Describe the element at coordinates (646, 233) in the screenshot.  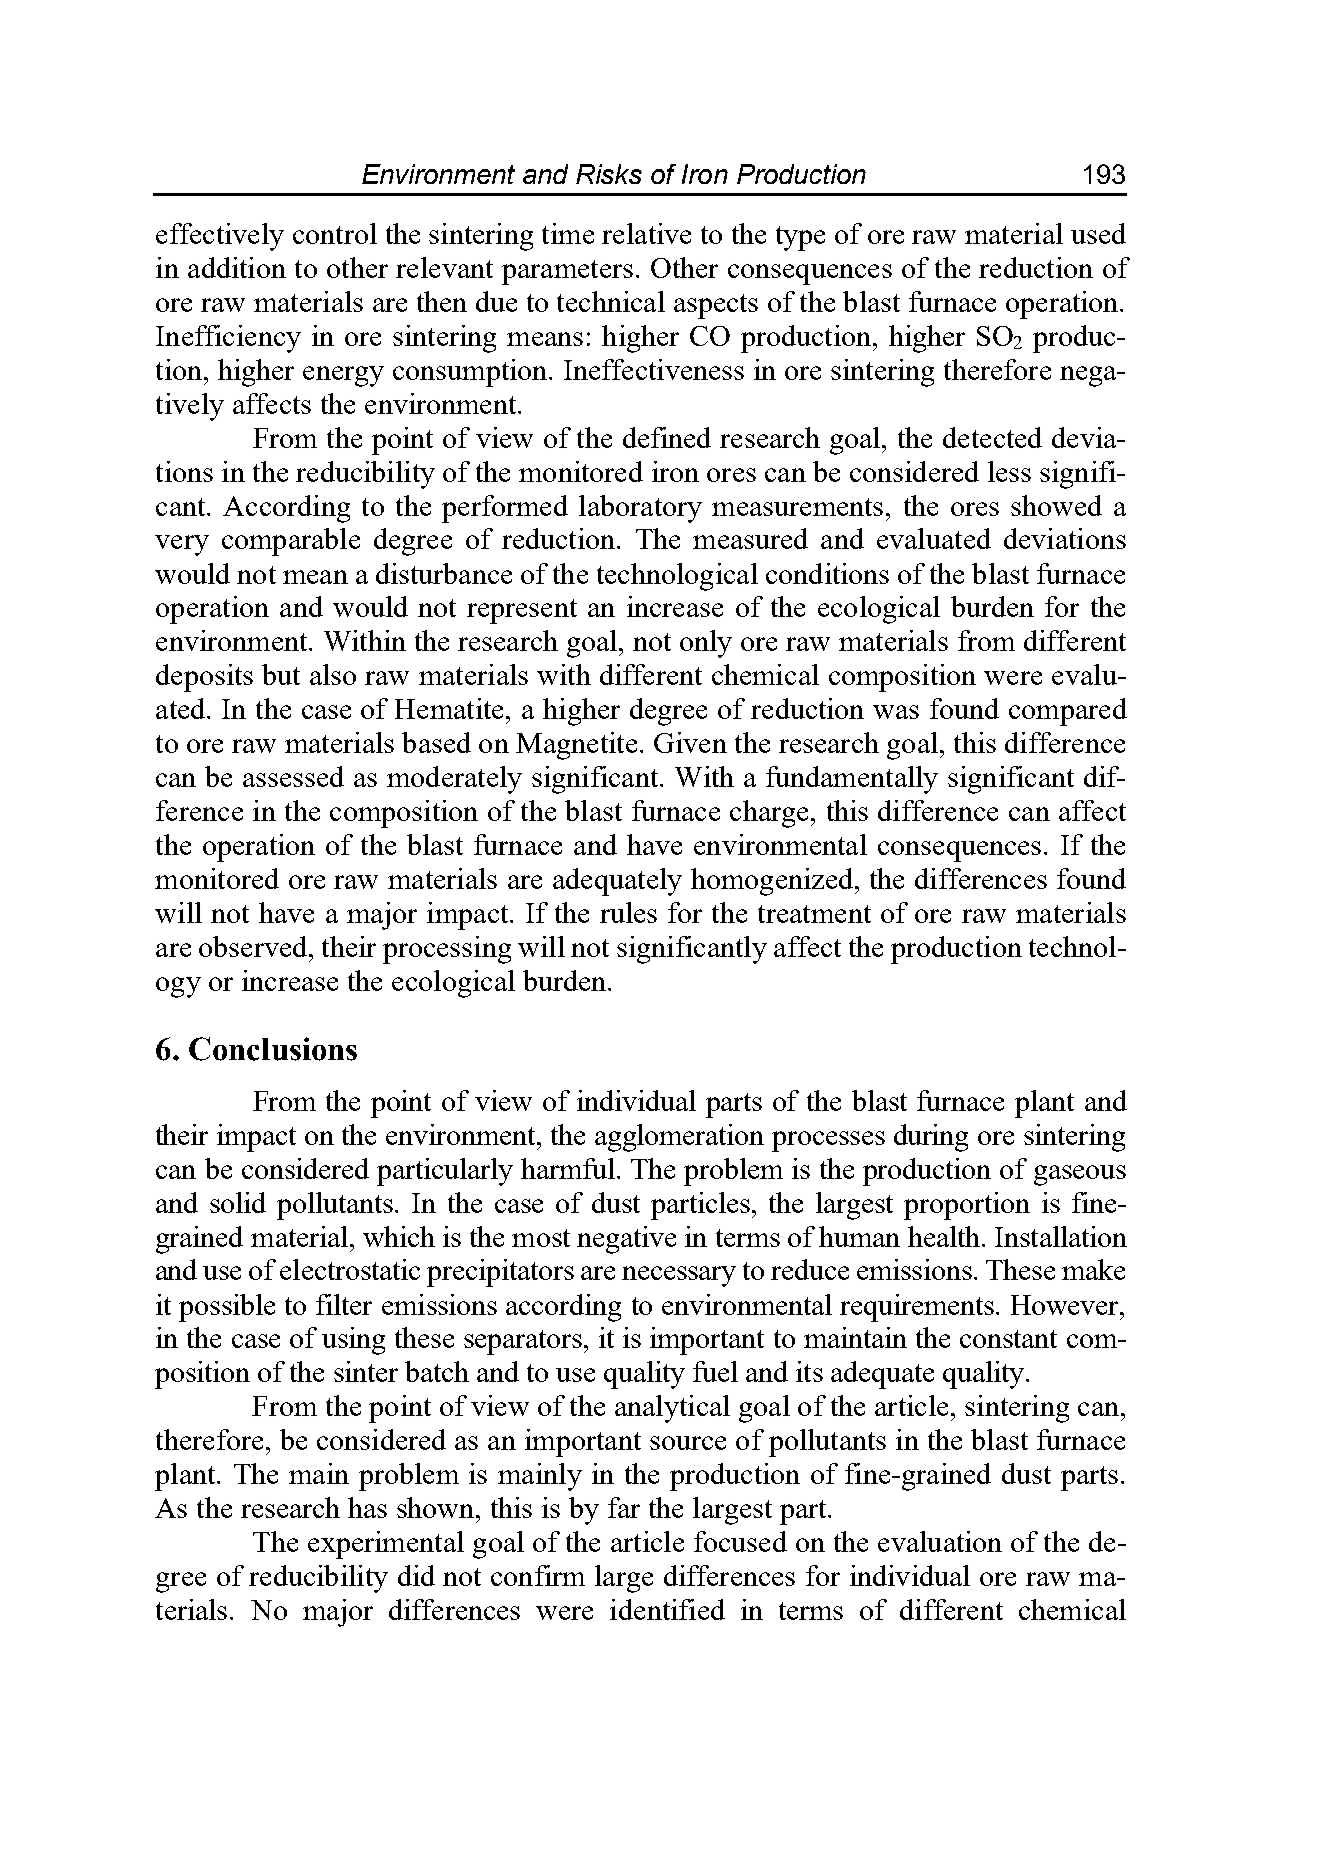
I see `relative` at that location.
